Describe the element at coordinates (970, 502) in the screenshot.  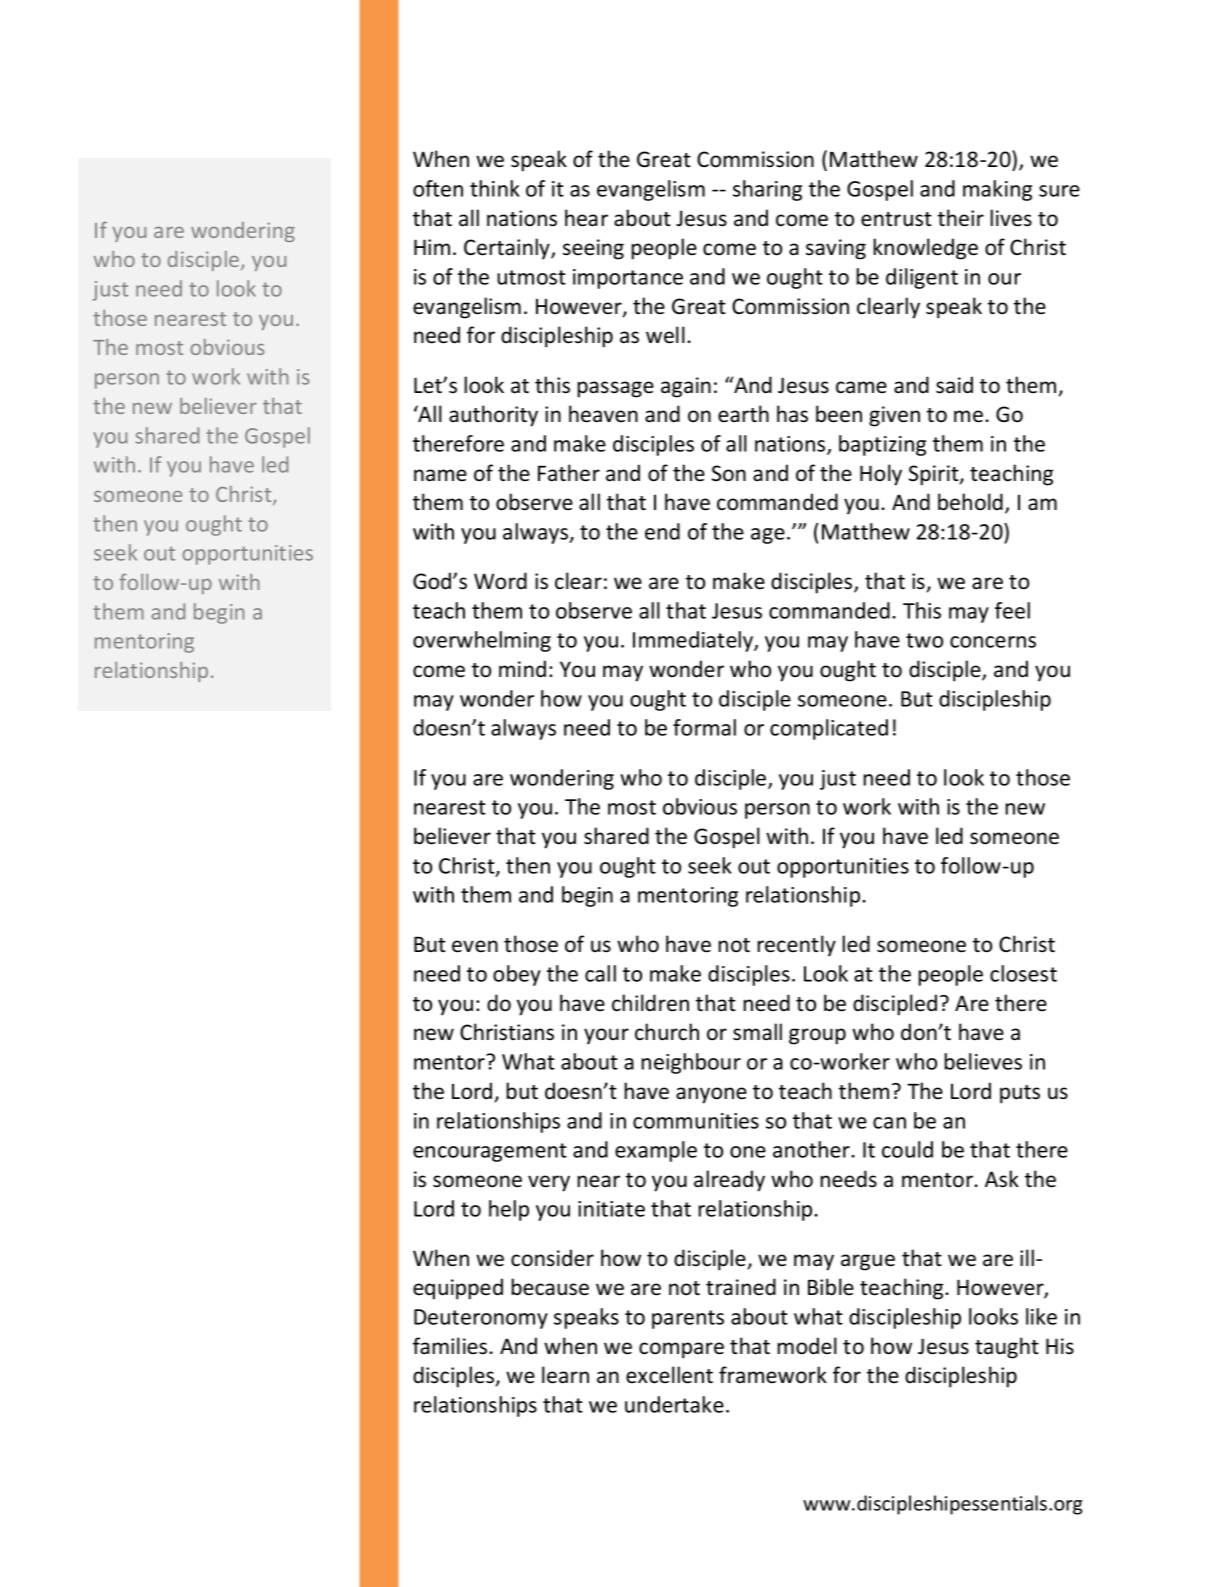
I see `behold` at that location.
